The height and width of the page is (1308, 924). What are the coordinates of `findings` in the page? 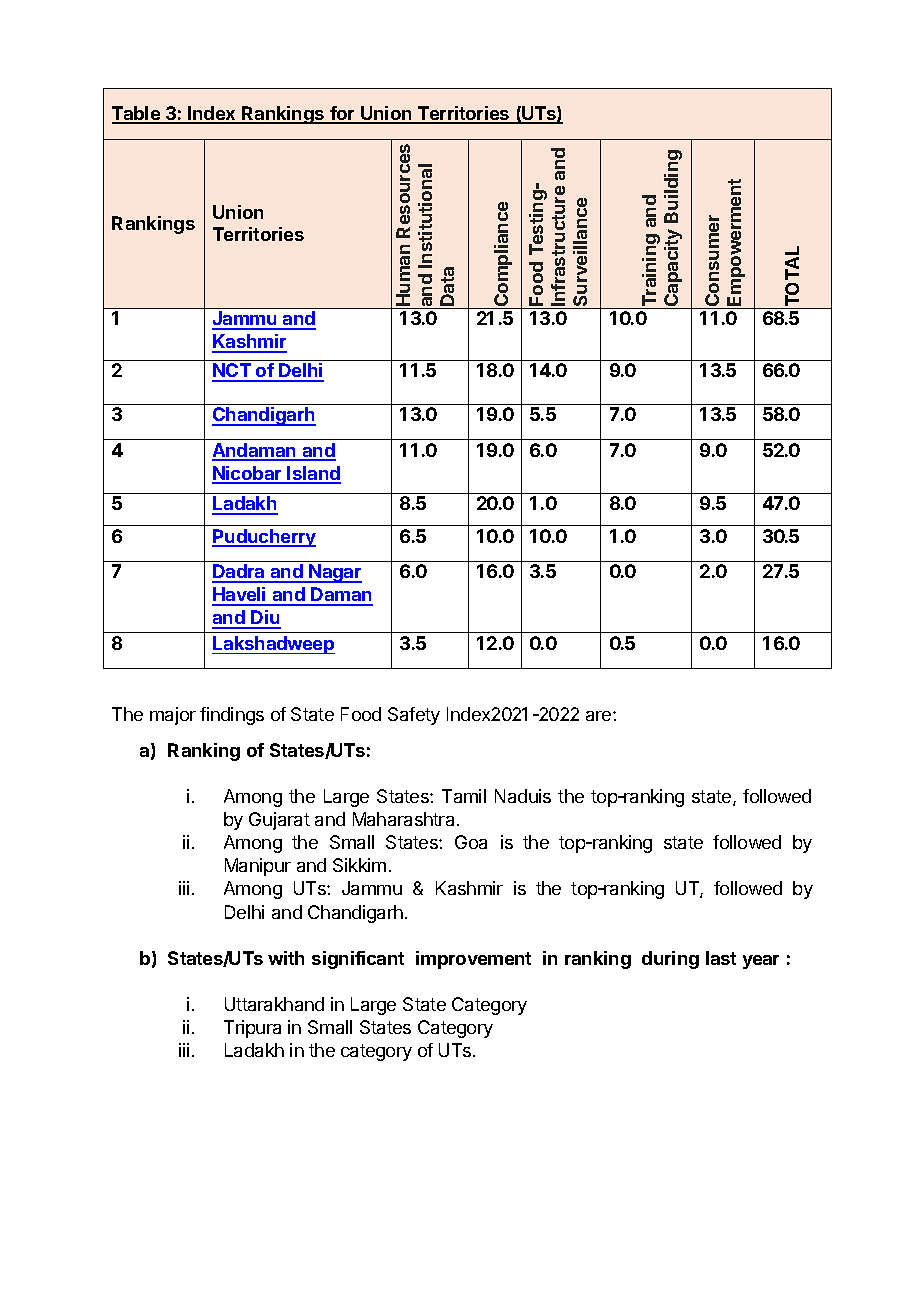 It's located at (232, 716).
